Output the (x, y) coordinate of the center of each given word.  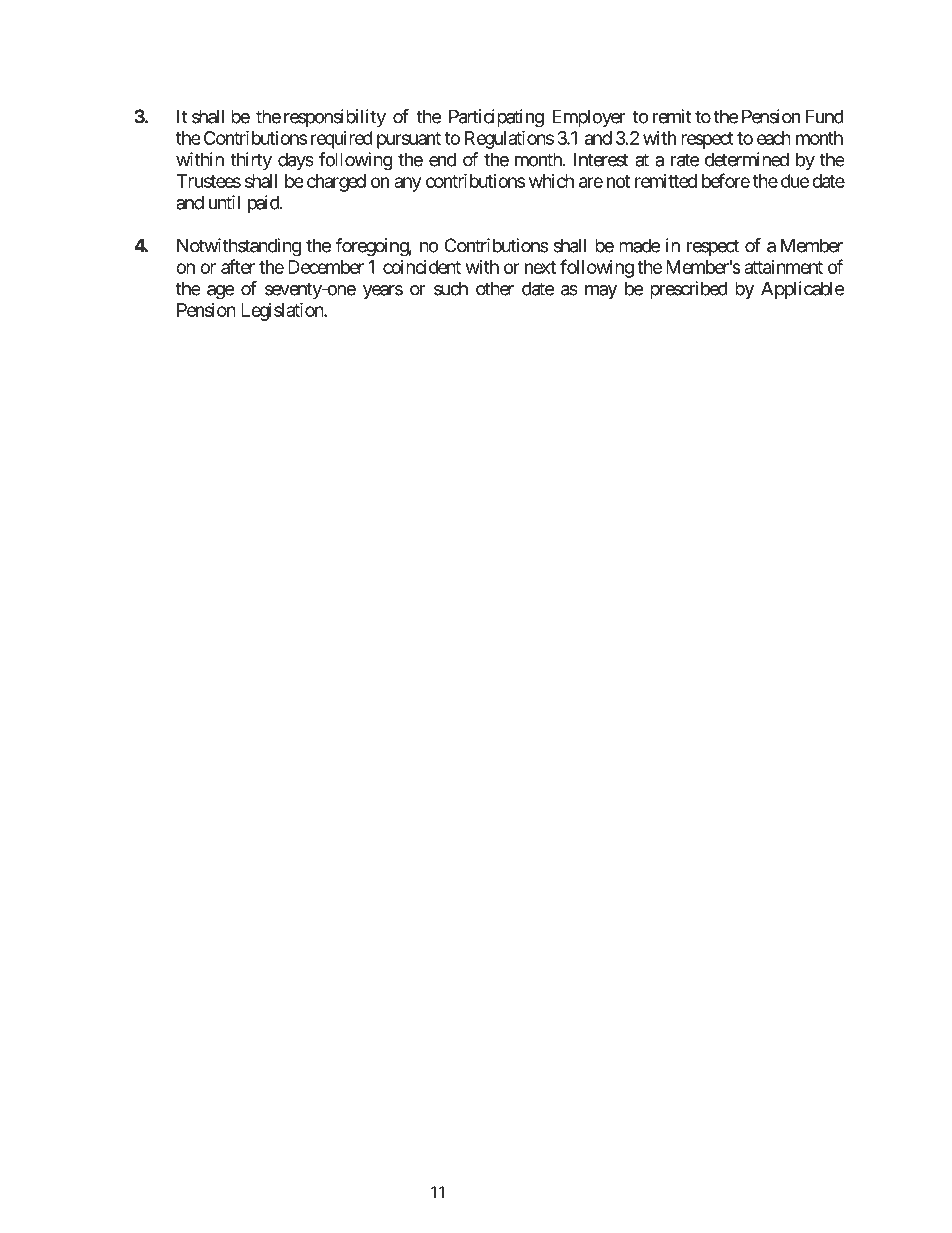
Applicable (802, 290)
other (495, 288)
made (639, 245)
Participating (496, 118)
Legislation (283, 311)
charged (336, 183)
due (795, 181)
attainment (783, 267)
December (326, 267)
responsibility (335, 118)
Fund (824, 116)
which (551, 181)
